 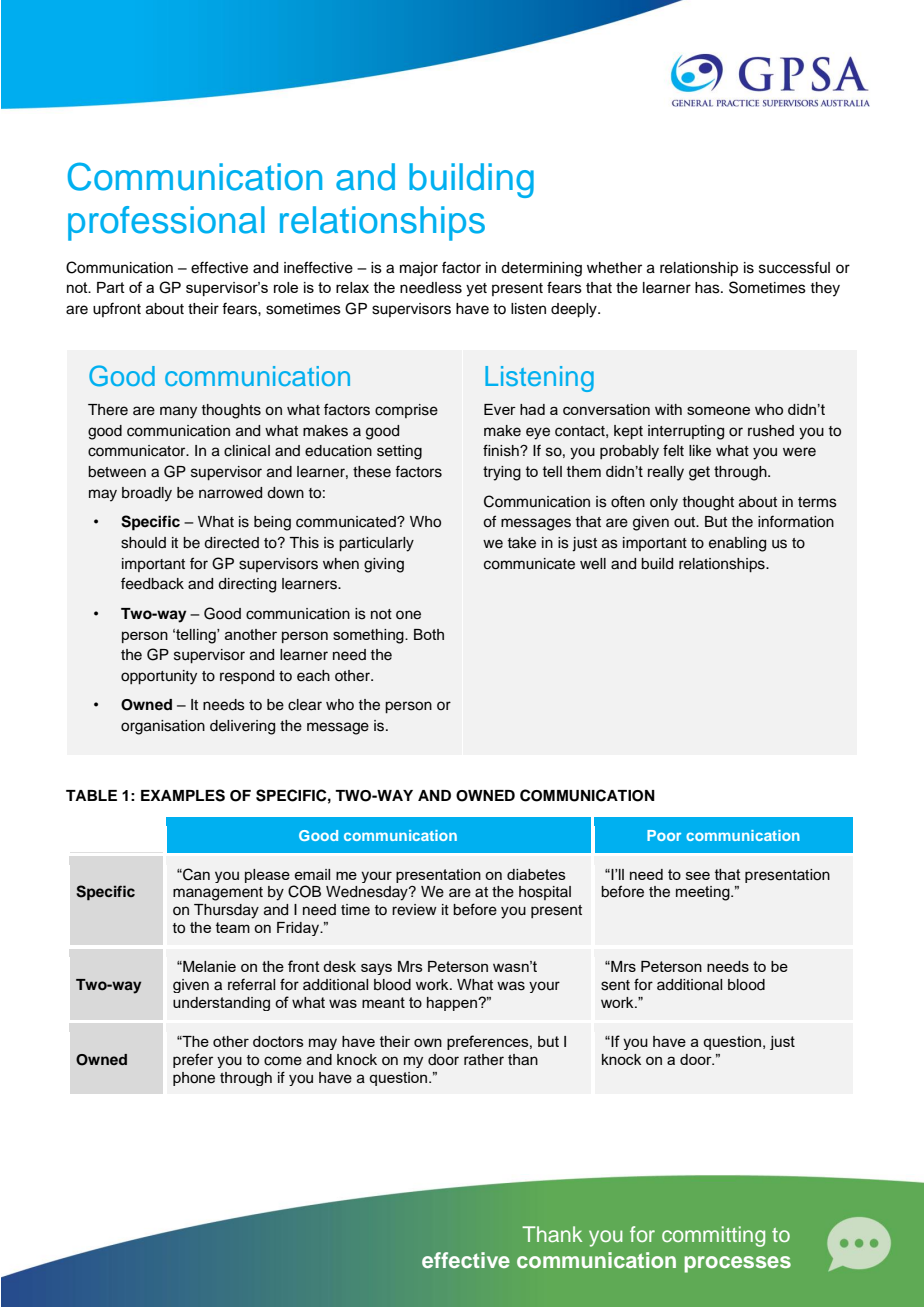 I want to click on committing, so click(x=713, y=1236).
